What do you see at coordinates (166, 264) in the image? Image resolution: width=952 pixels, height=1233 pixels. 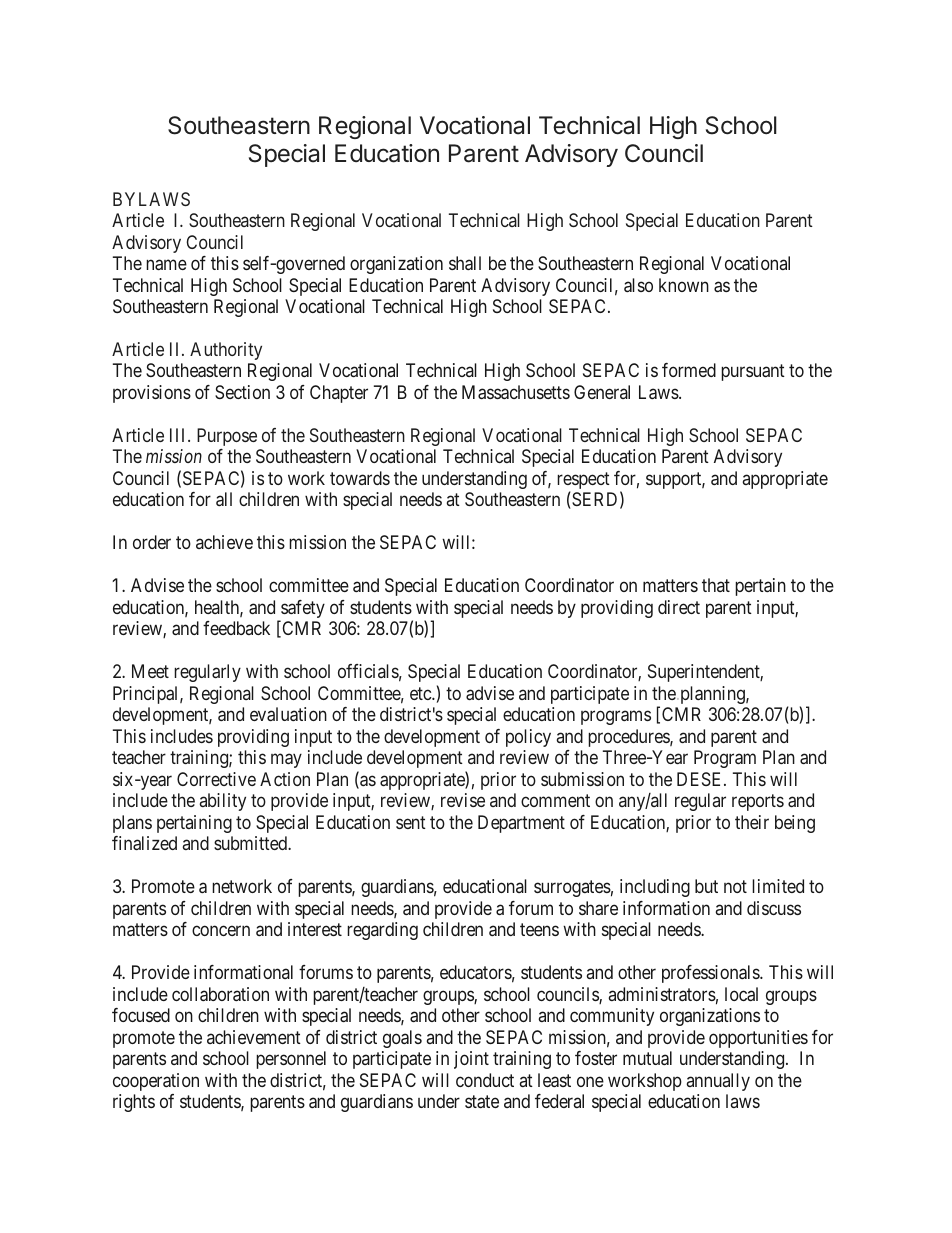 I see `name` at bounding box center [166, 264].
